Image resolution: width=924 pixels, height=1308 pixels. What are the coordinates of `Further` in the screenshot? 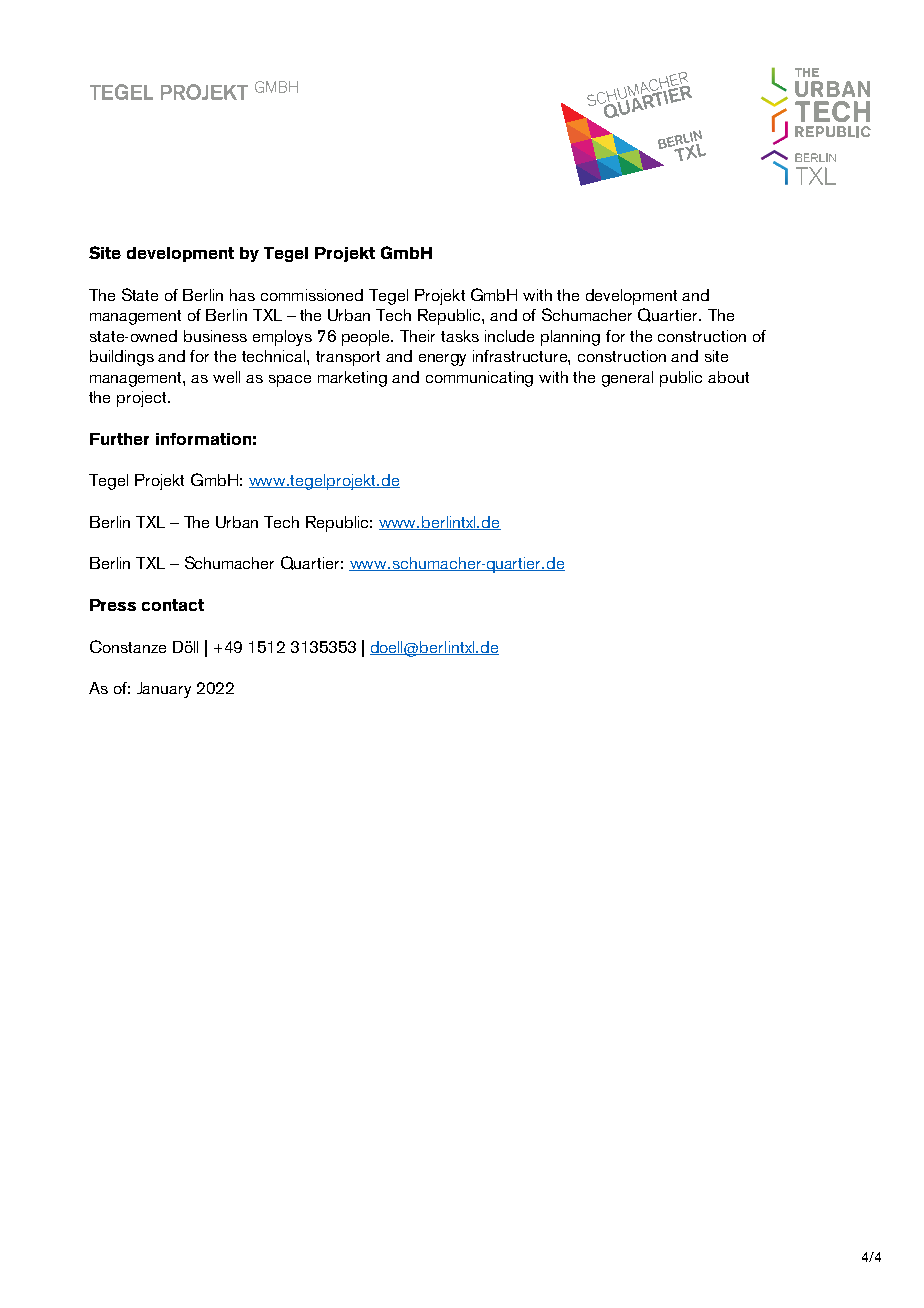 It's located at (119, 439).
